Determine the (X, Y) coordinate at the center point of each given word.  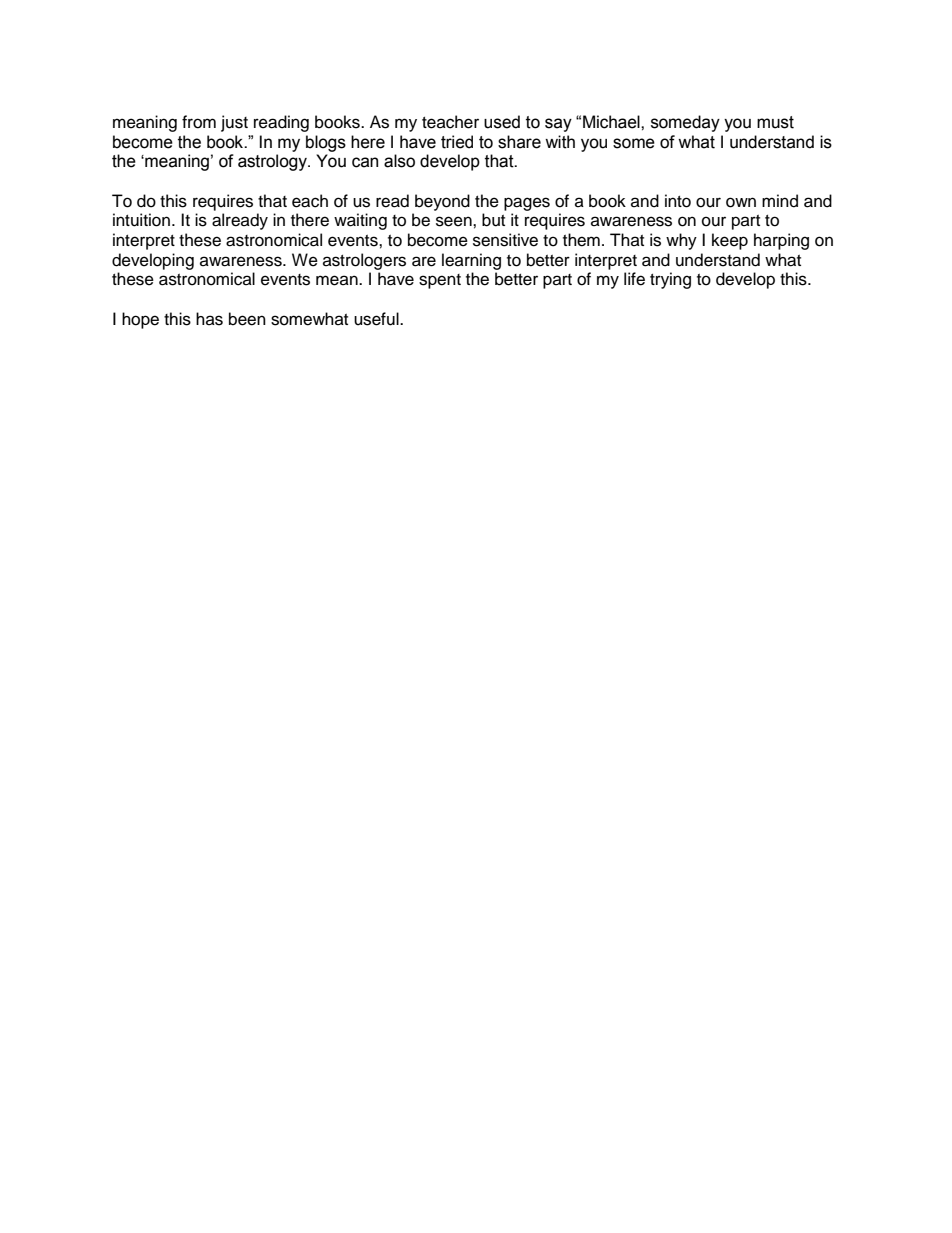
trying (670, 280)
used (502, 122)
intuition (141, 220)
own (741, 202)
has (209, 319)
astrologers (364, 261)
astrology (273, 162)
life (634, 279)
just (234, 123)
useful (377, 319)
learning (471, 261)
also (399, 161)
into (678, 201)
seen (455, 221)
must (775, 122)
